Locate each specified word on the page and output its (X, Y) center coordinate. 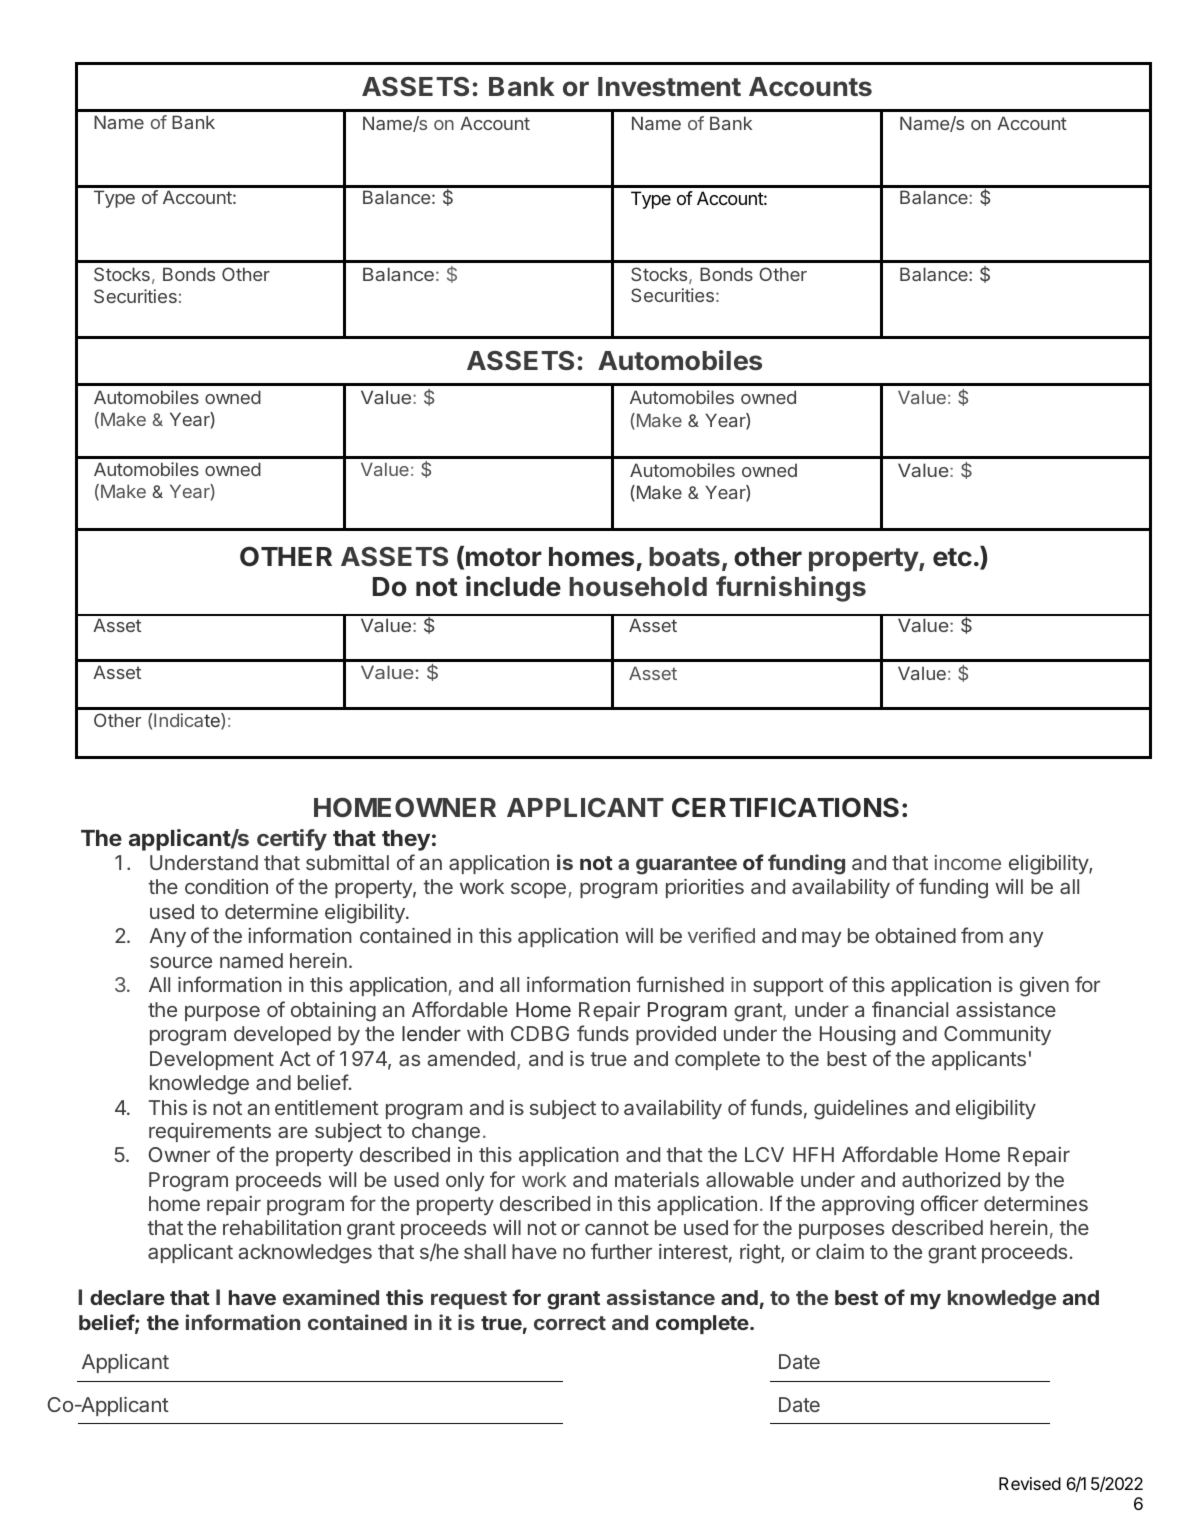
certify (292, 840)
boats (684, 557)
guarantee (686, 865)
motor (504, 557)
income (967, 862)
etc (952, 557)
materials (657, 1179)
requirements (210, 1132)
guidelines (861, 1110)
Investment (669, 87)
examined (331, 1297)
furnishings (791, 589)
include (513, 586)
